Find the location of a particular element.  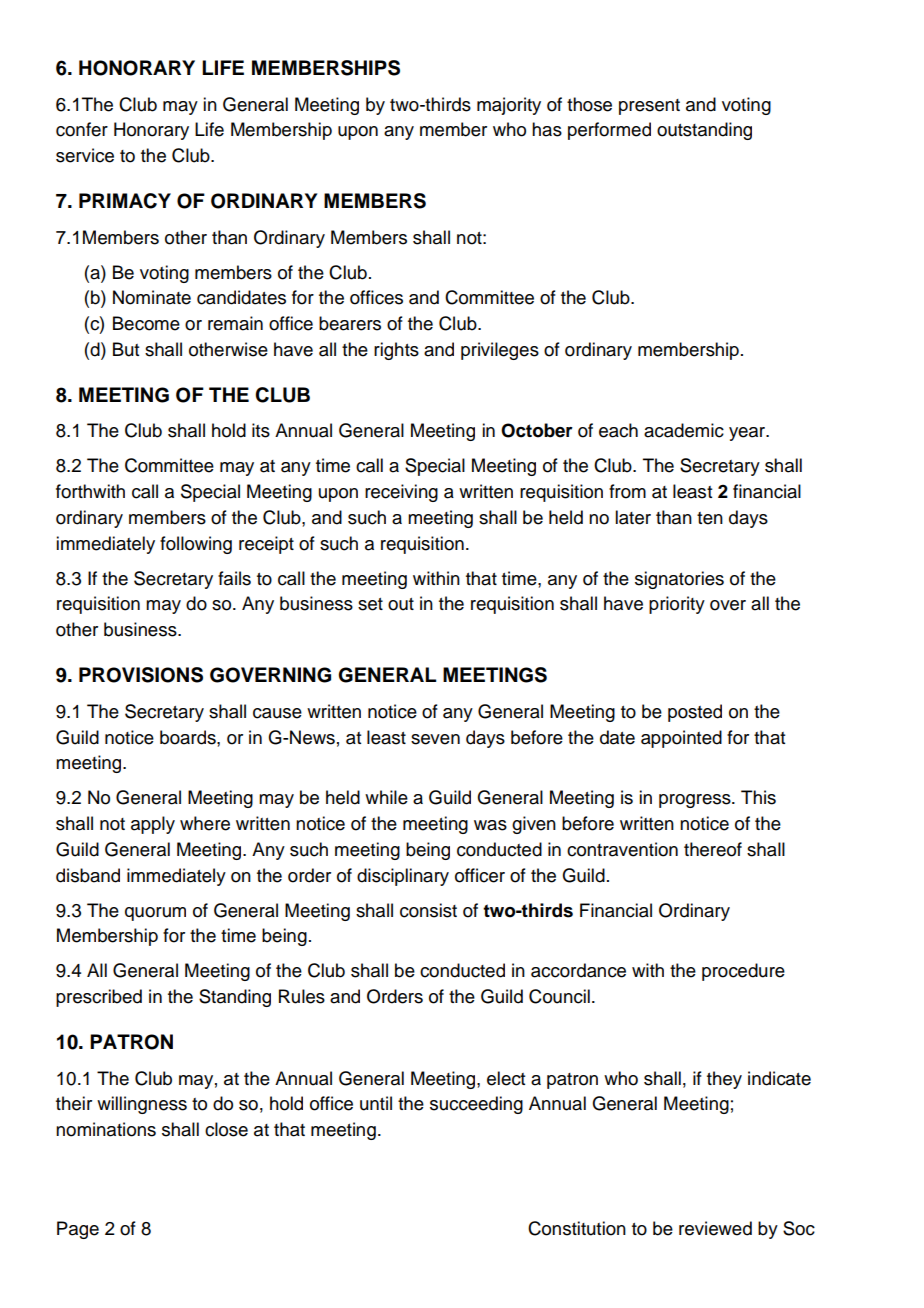

quorum is located at coordinates (155, 914).
